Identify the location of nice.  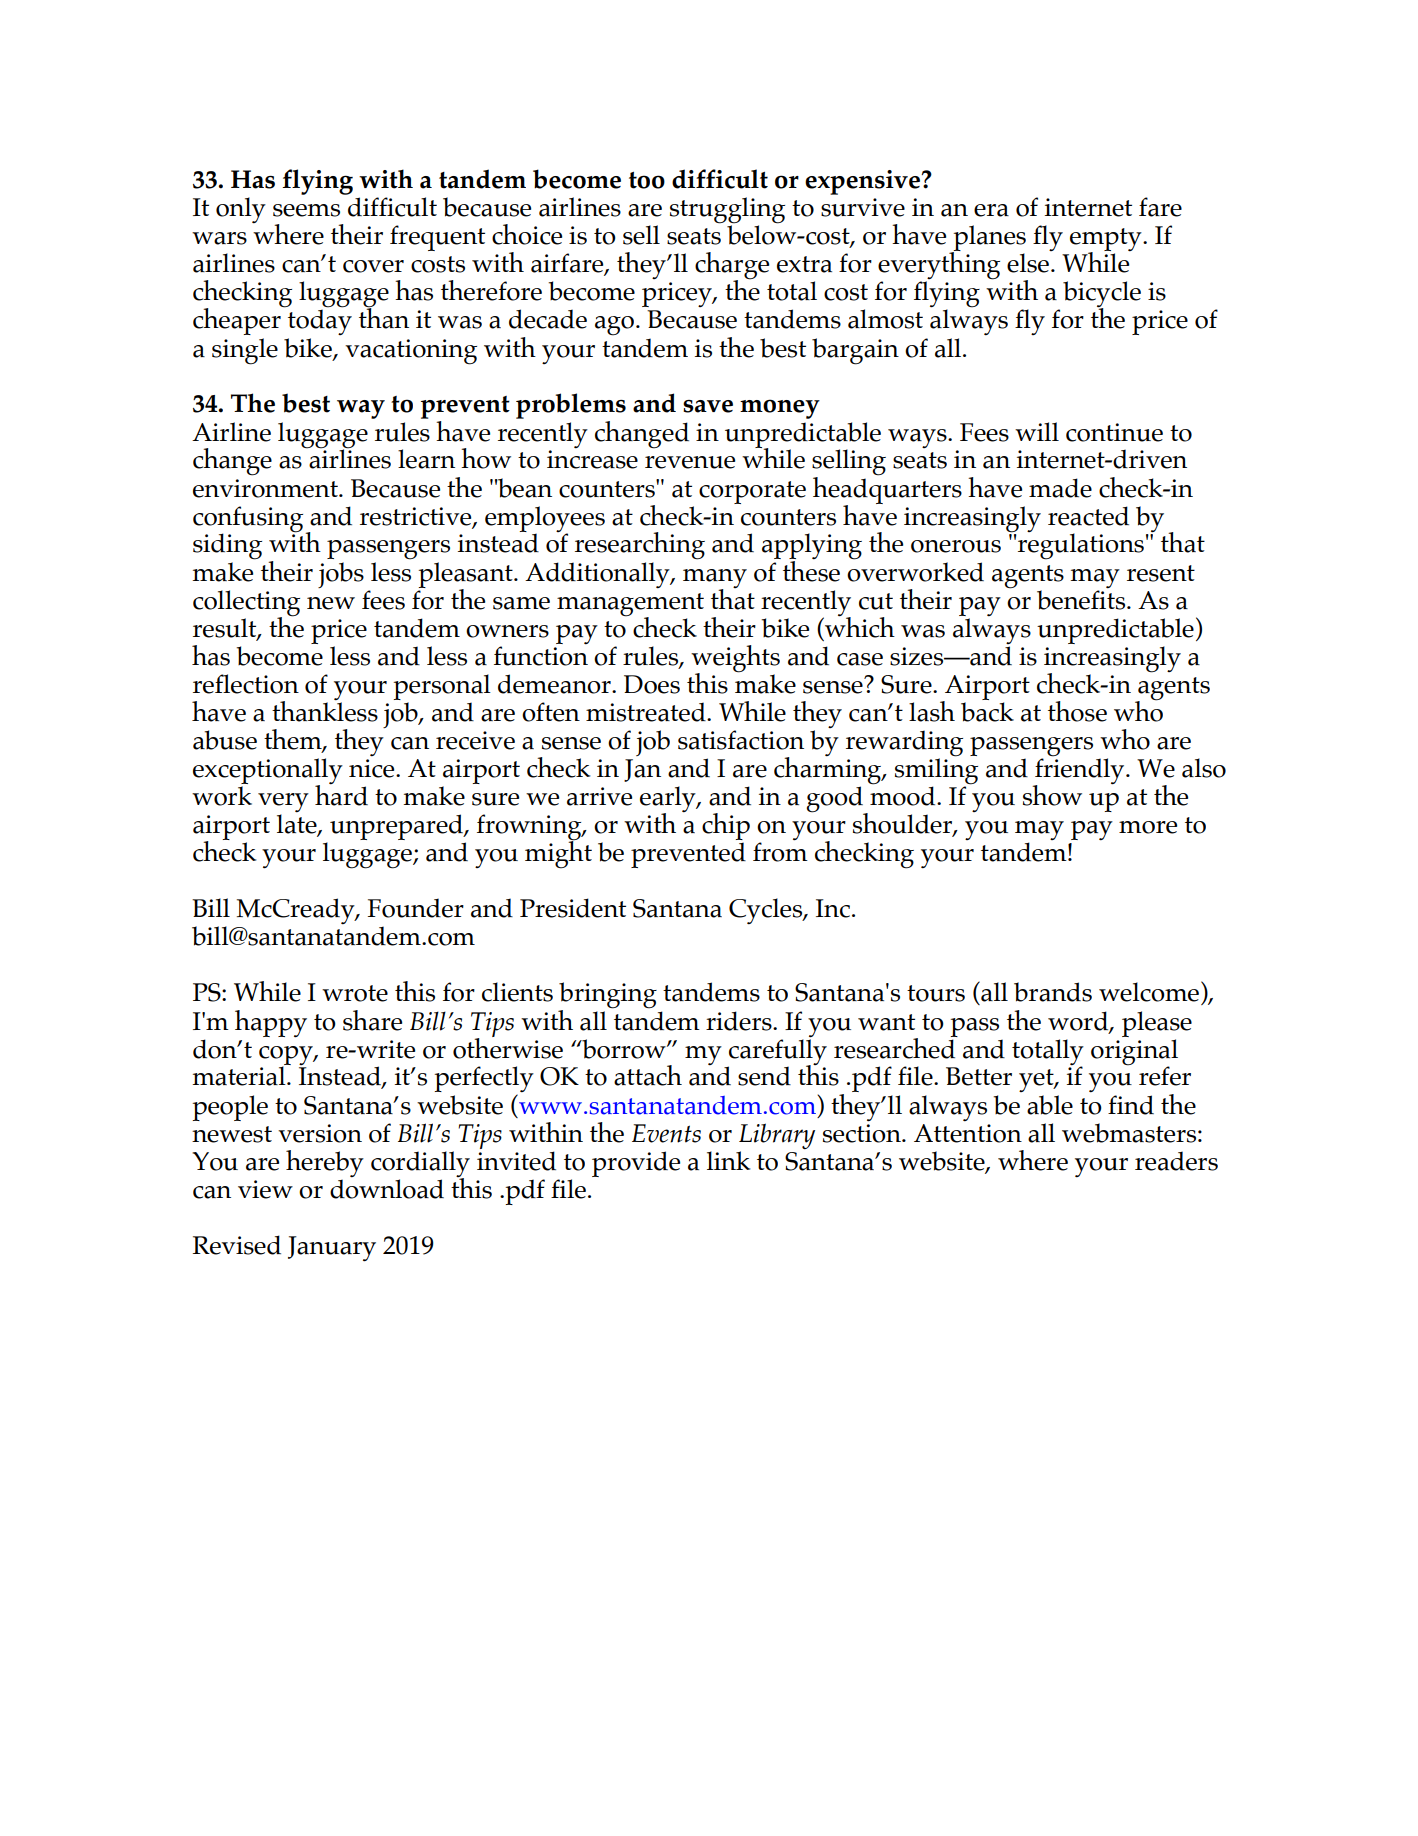
(373, 768).
